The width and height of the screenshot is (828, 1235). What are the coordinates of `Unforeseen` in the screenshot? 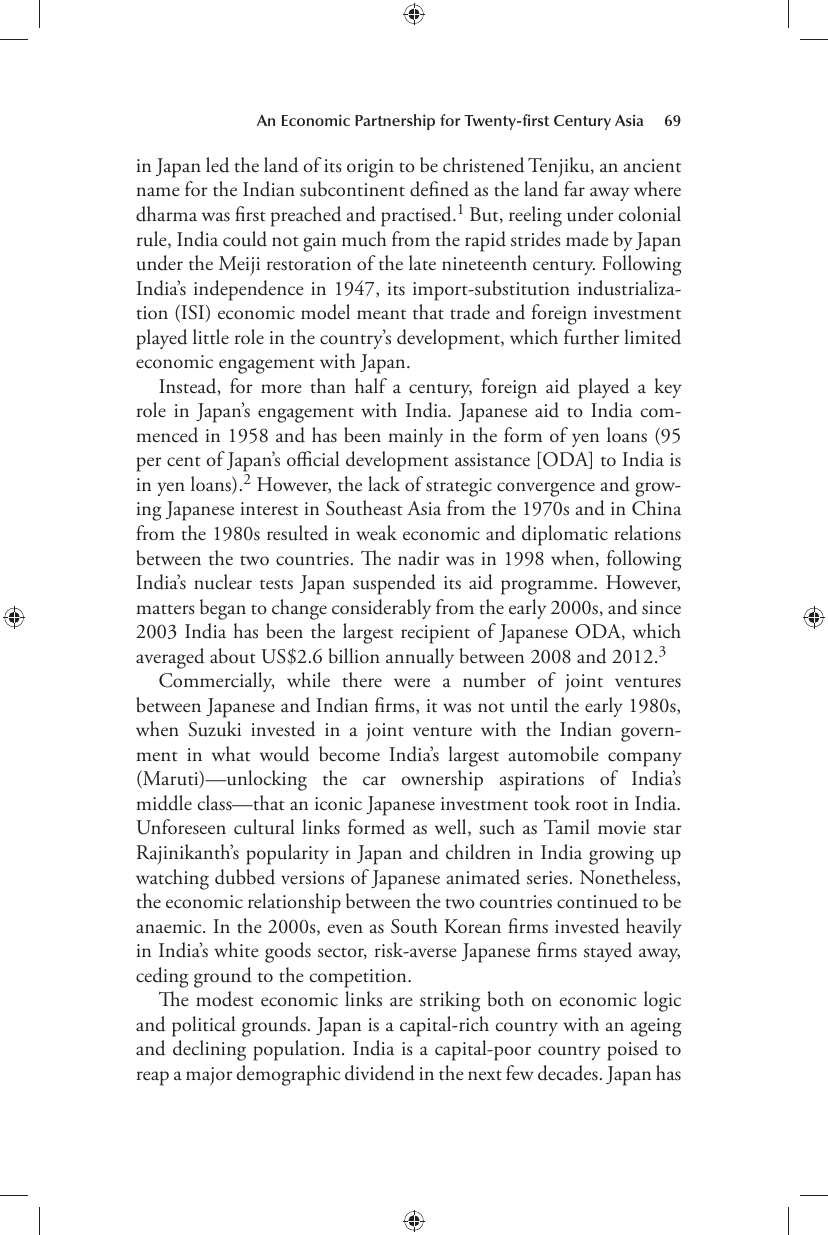 It's located at (181, 827).
